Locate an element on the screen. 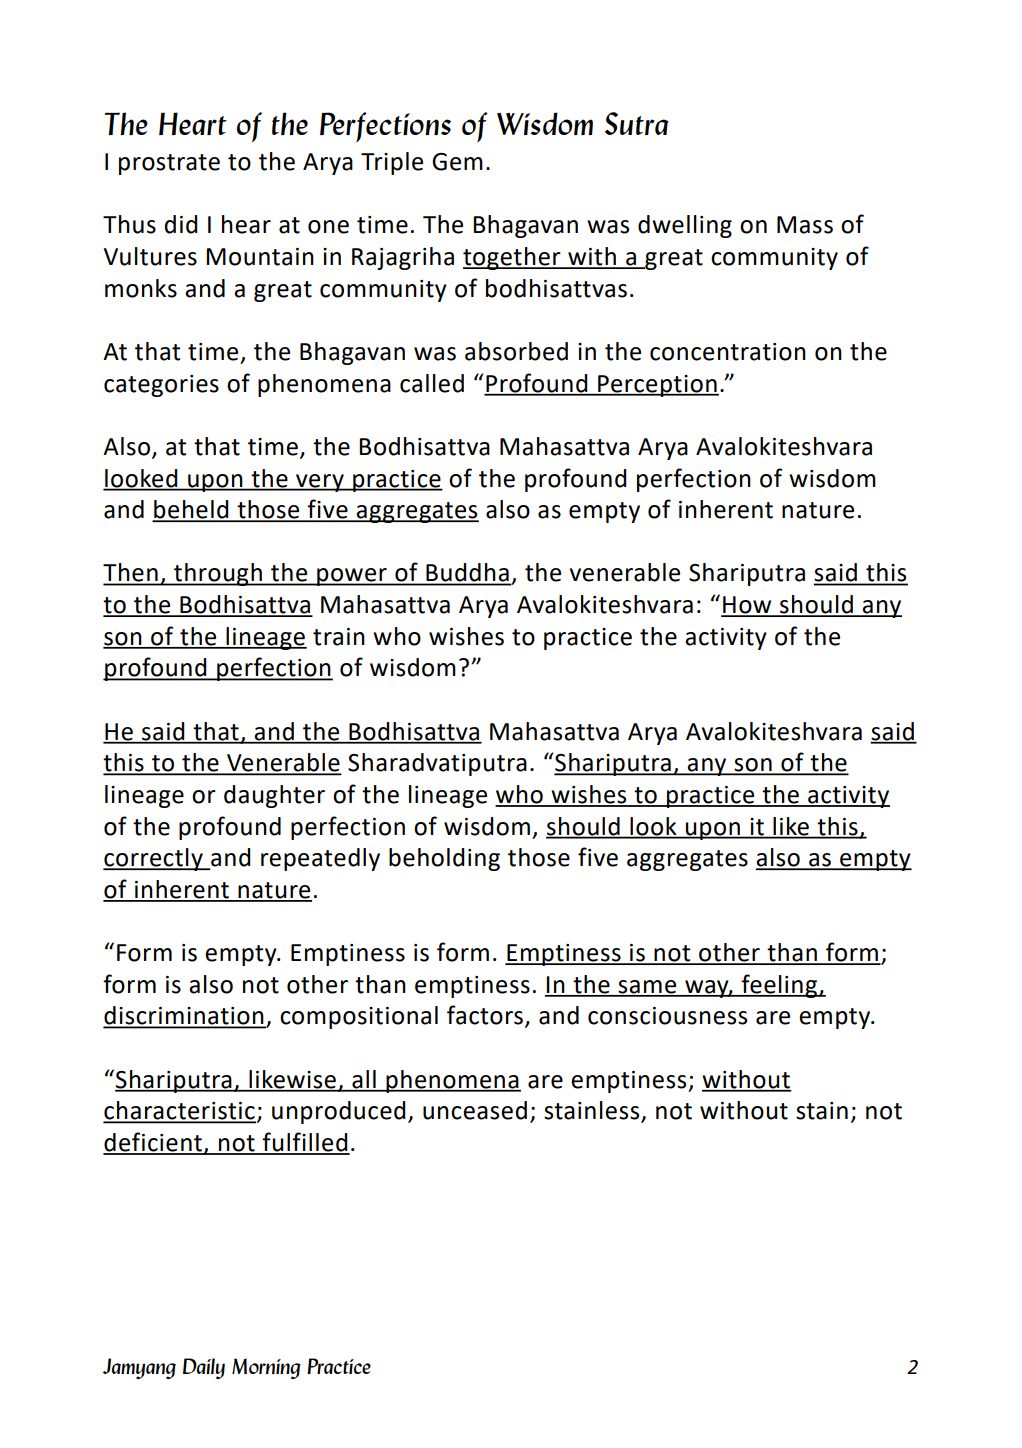  prostrate is located at coordinates (169, 164).
